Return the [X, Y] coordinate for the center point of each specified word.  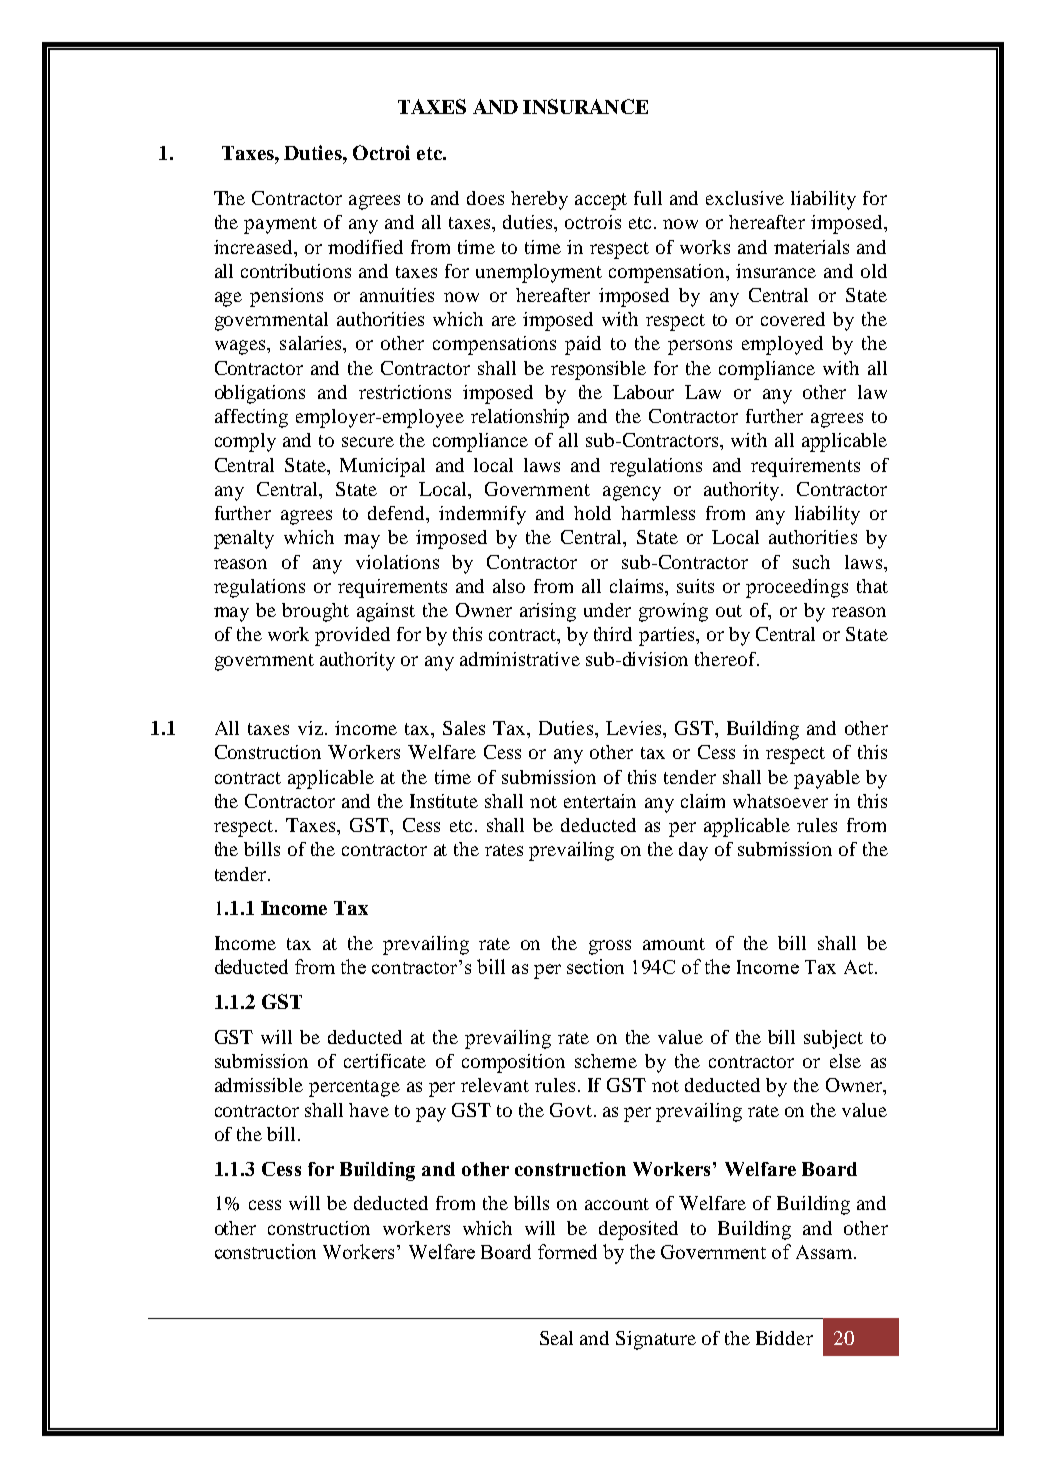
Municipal [382, 467]
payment [280, 225]
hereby [539, 200]
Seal [556, 1338]
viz [310, 728]
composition [513, 1063]
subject [833, 1039]
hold [592, 513]
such [811, 562]
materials [811, 247]
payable [827, 779]
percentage [354, 1088]
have [369, 1110]
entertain [600, 801]
